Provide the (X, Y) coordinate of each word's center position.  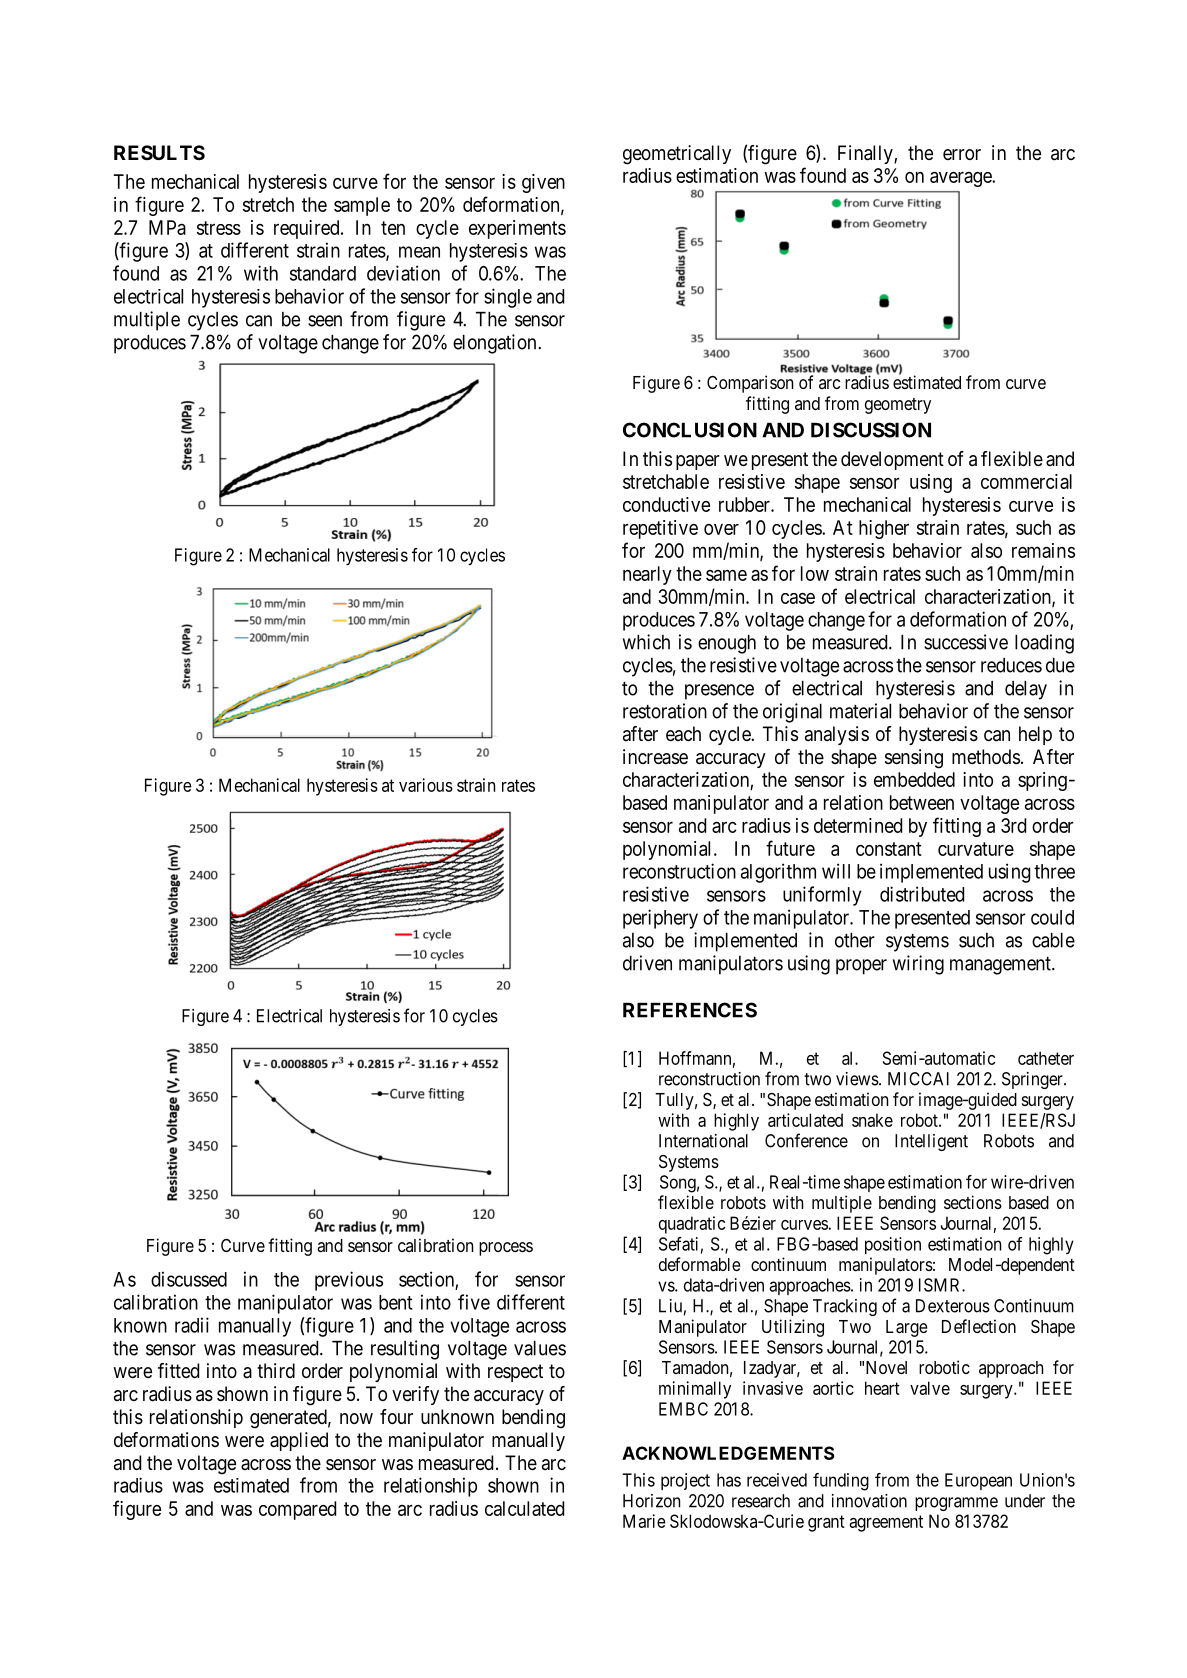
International (703, 1141)
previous (349, 1281)
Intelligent (931, 1142)
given (543, 183)
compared (297, 1510)
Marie (644, 1521)
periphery (660, 919)
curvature (976, 849)
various (426, 785)
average (961, 179)
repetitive (660, 529)
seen (325, 321)
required (308, 229)
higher (884, 529)
